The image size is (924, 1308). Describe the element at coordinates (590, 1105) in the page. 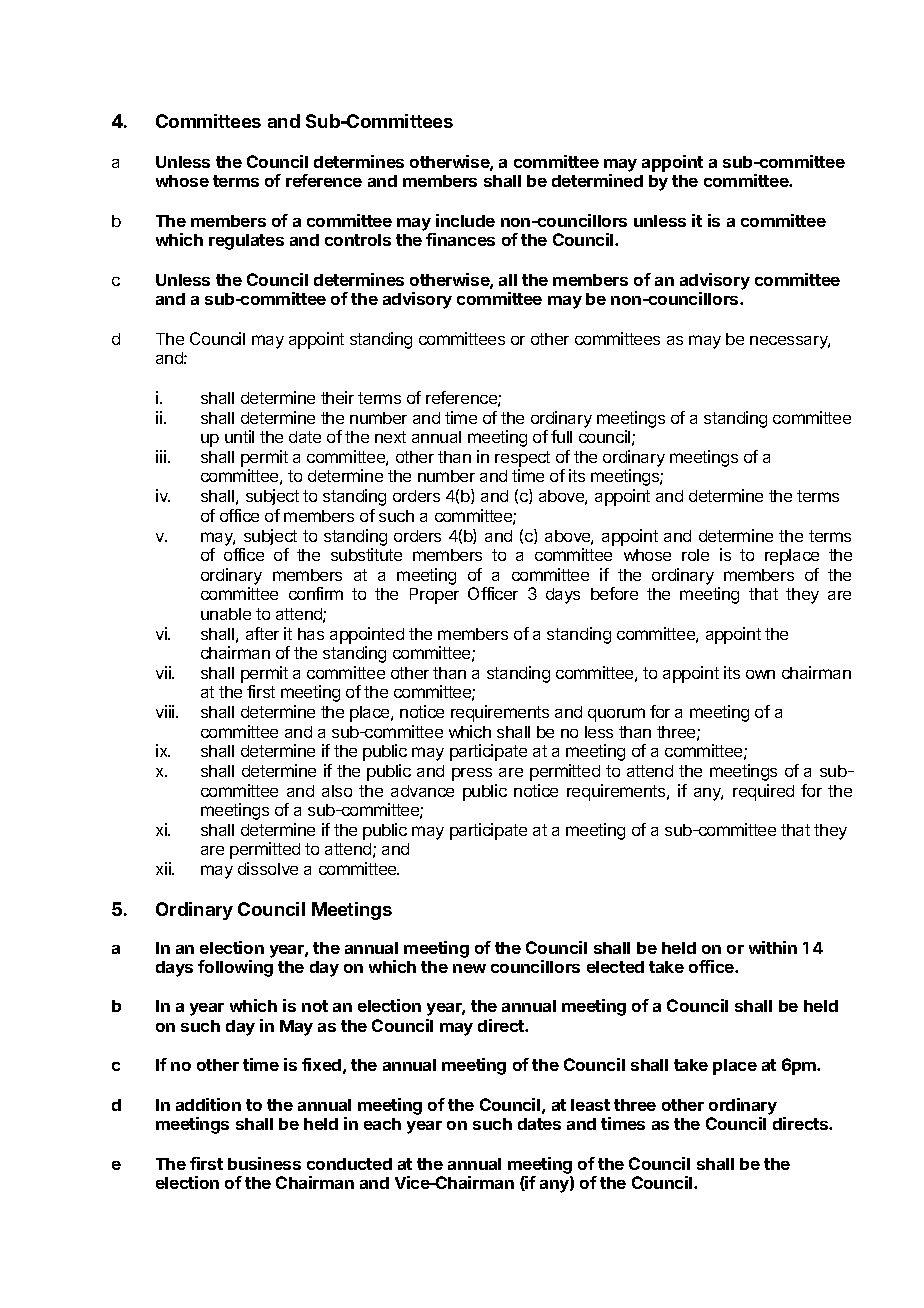

I see `least` at that location.
